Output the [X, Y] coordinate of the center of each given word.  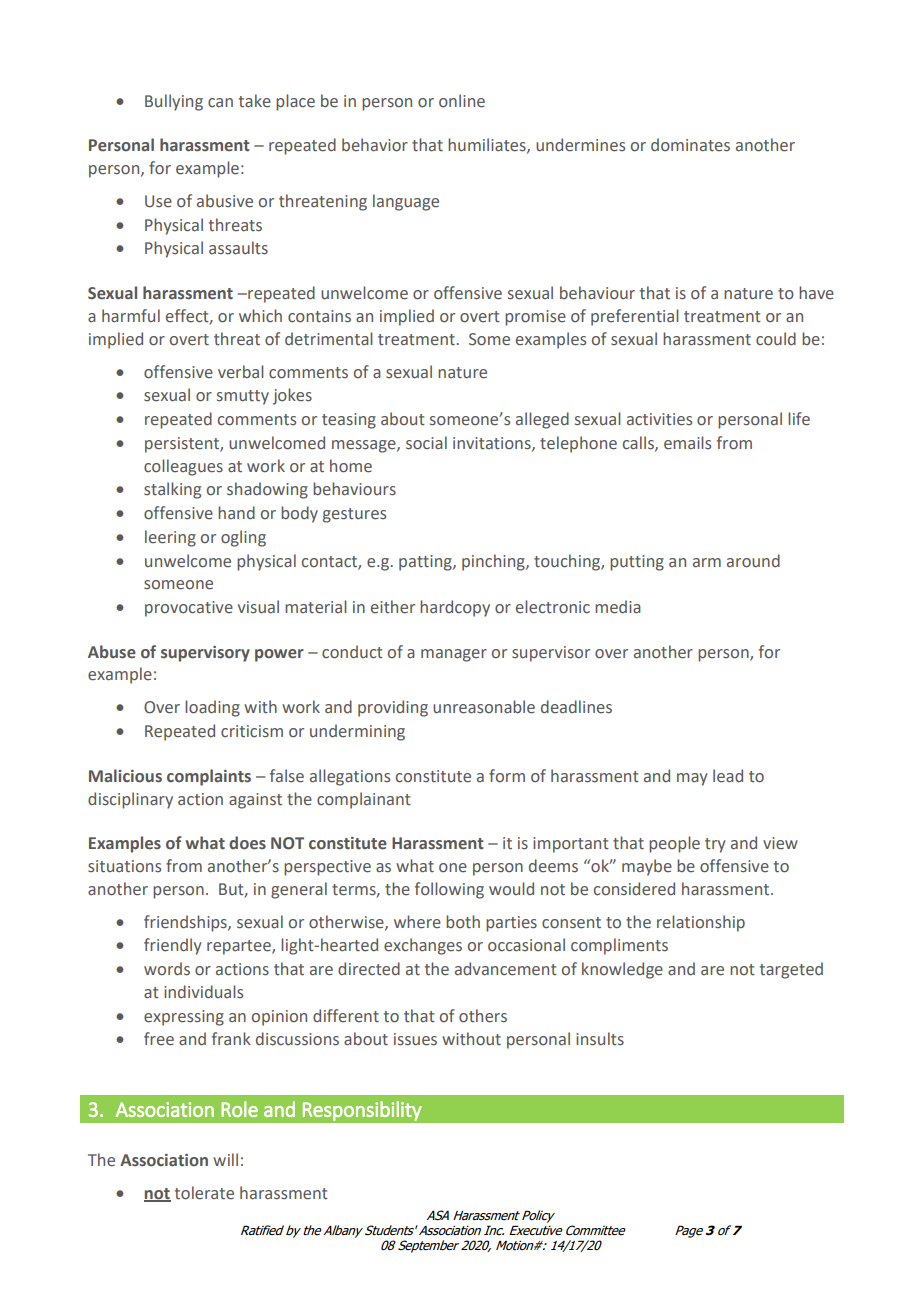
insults [600, 1039]
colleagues [183, 467]
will [225, 1159]
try [715, 845]
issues [415, 1039]
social [426, 443]
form [507, 776]
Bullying [174, 102]
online [462, 101]
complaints [209, 777]
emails [687, 443]
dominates [690, 145]
